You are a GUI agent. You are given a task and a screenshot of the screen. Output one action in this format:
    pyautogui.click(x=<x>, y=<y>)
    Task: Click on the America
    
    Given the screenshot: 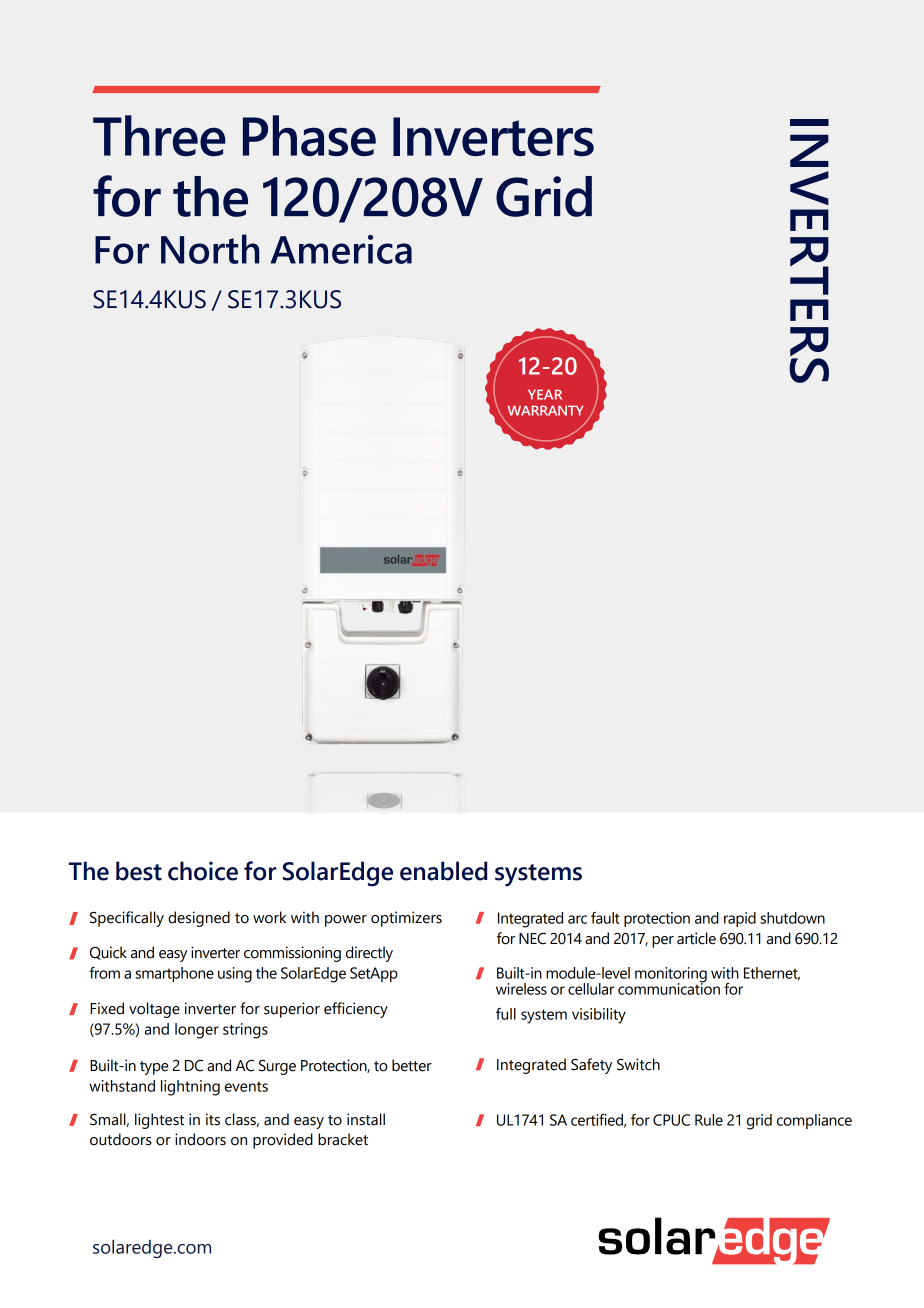 What is the action you would take?
    pyautogui.click(x=341, y=249)
